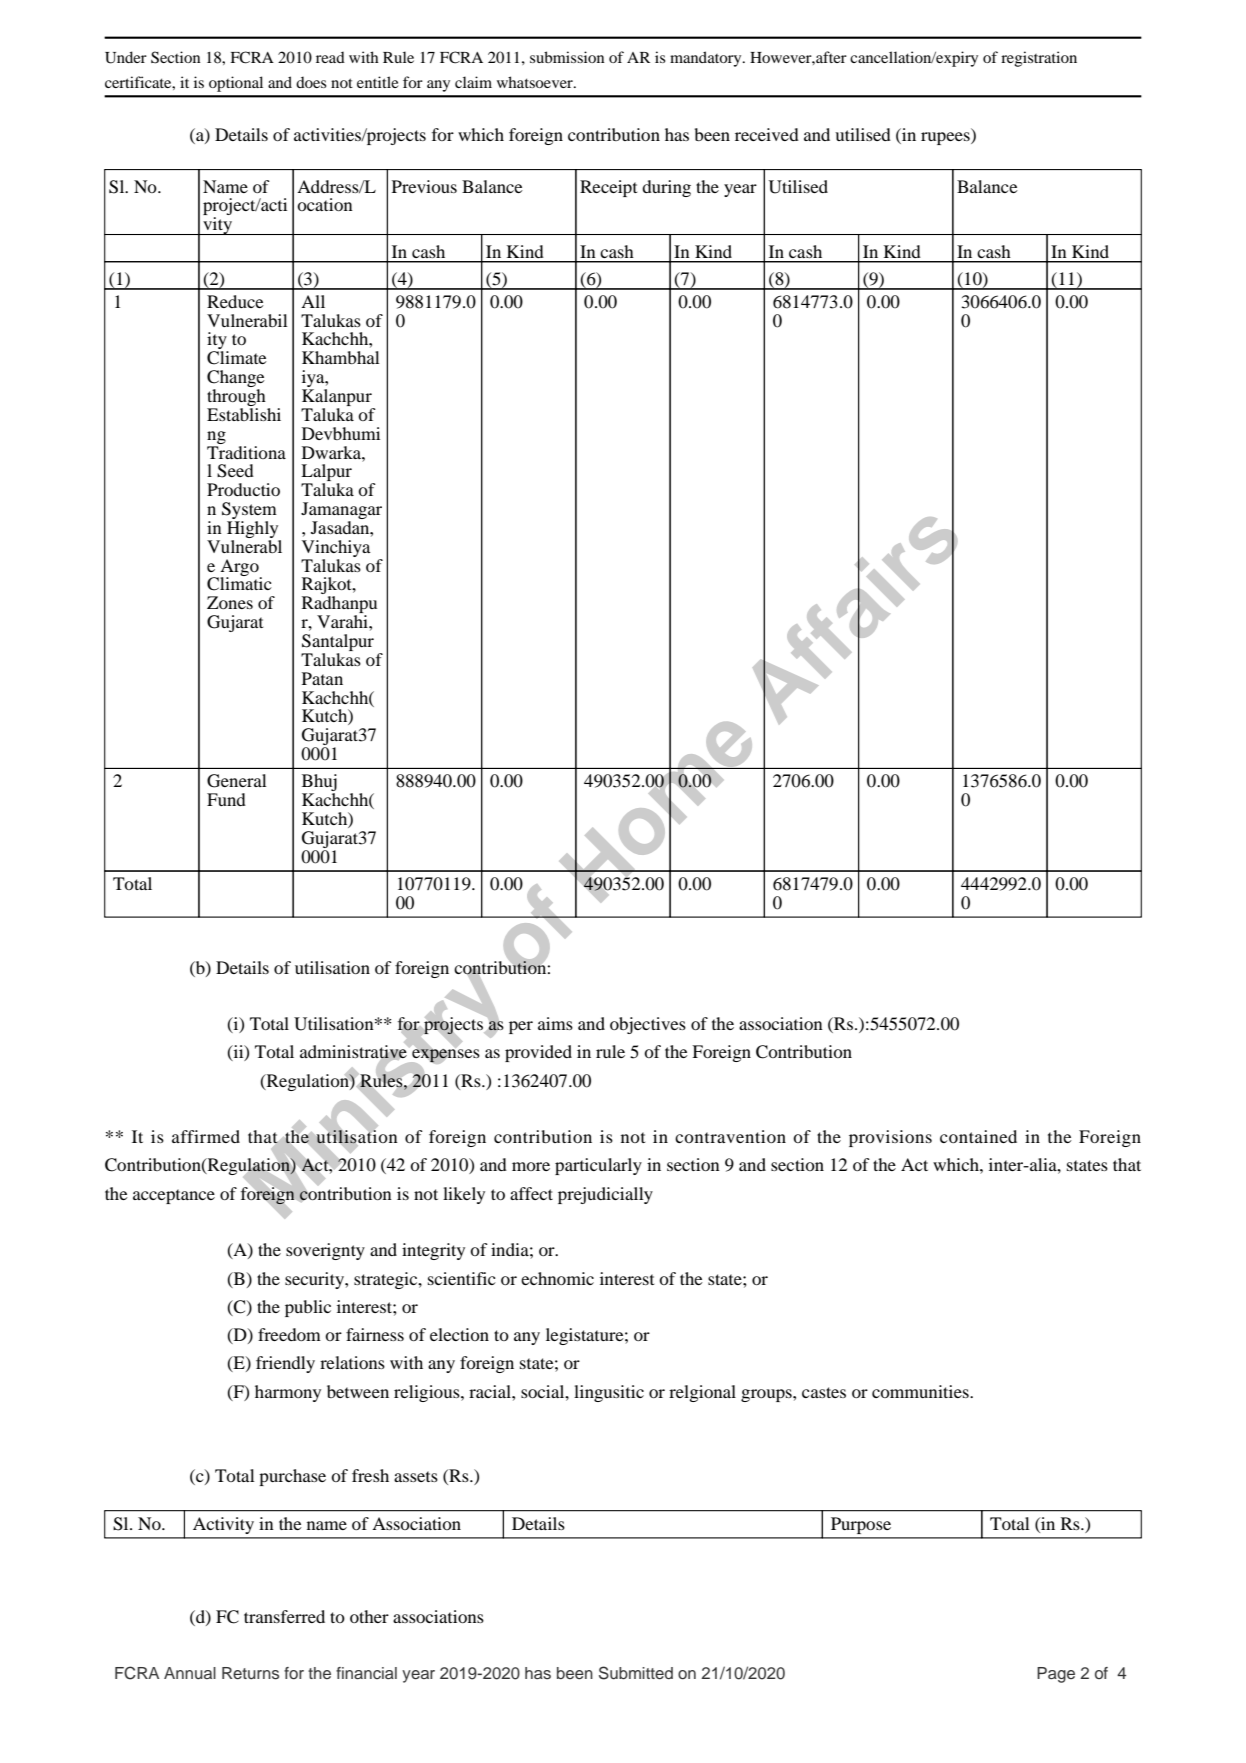  What do you see at coordinates (236, 84) in the page?
I see `optional` at bounding box center [236, 84].
